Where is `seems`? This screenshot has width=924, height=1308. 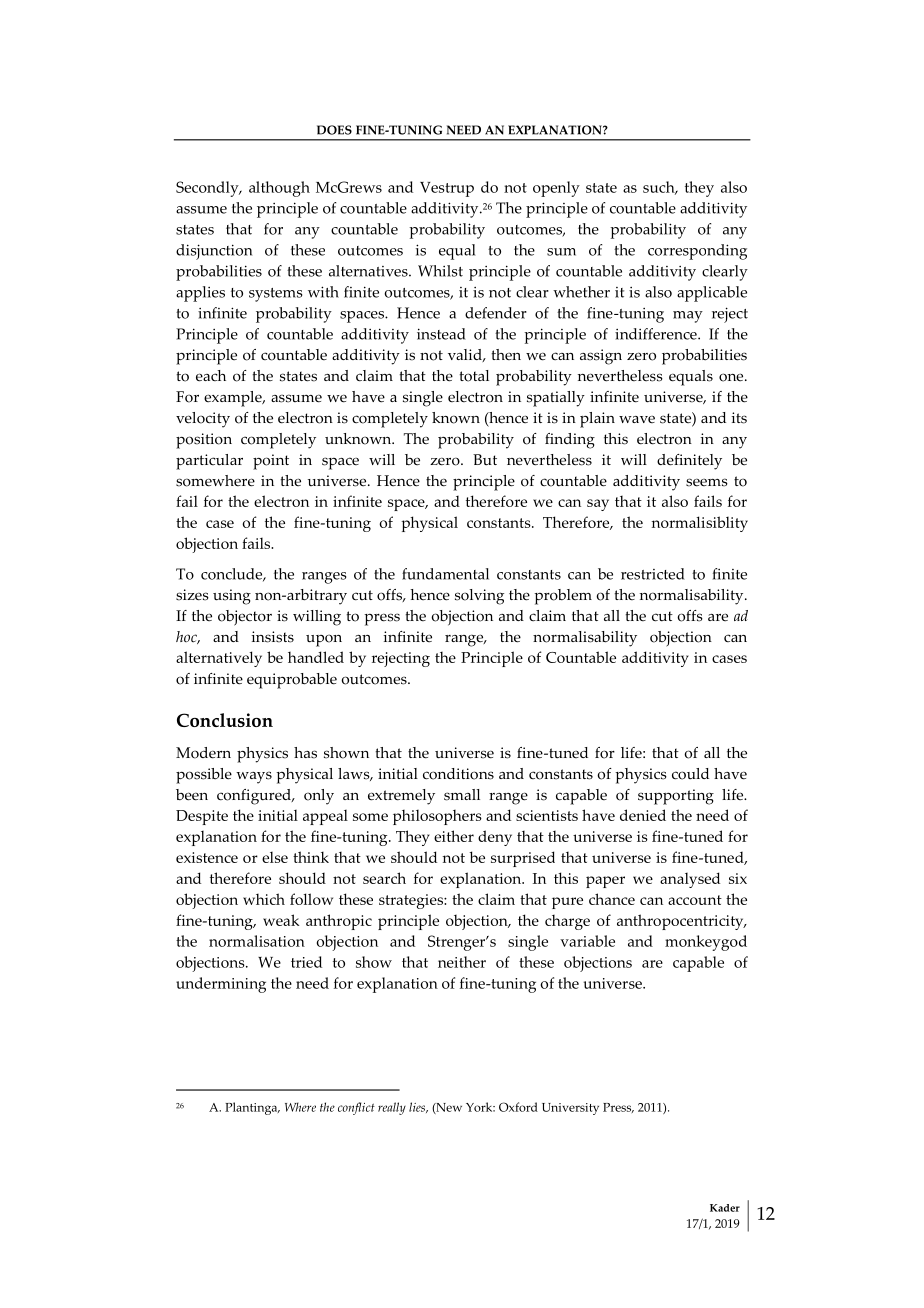 seems is located at coordinates (707, 482).
